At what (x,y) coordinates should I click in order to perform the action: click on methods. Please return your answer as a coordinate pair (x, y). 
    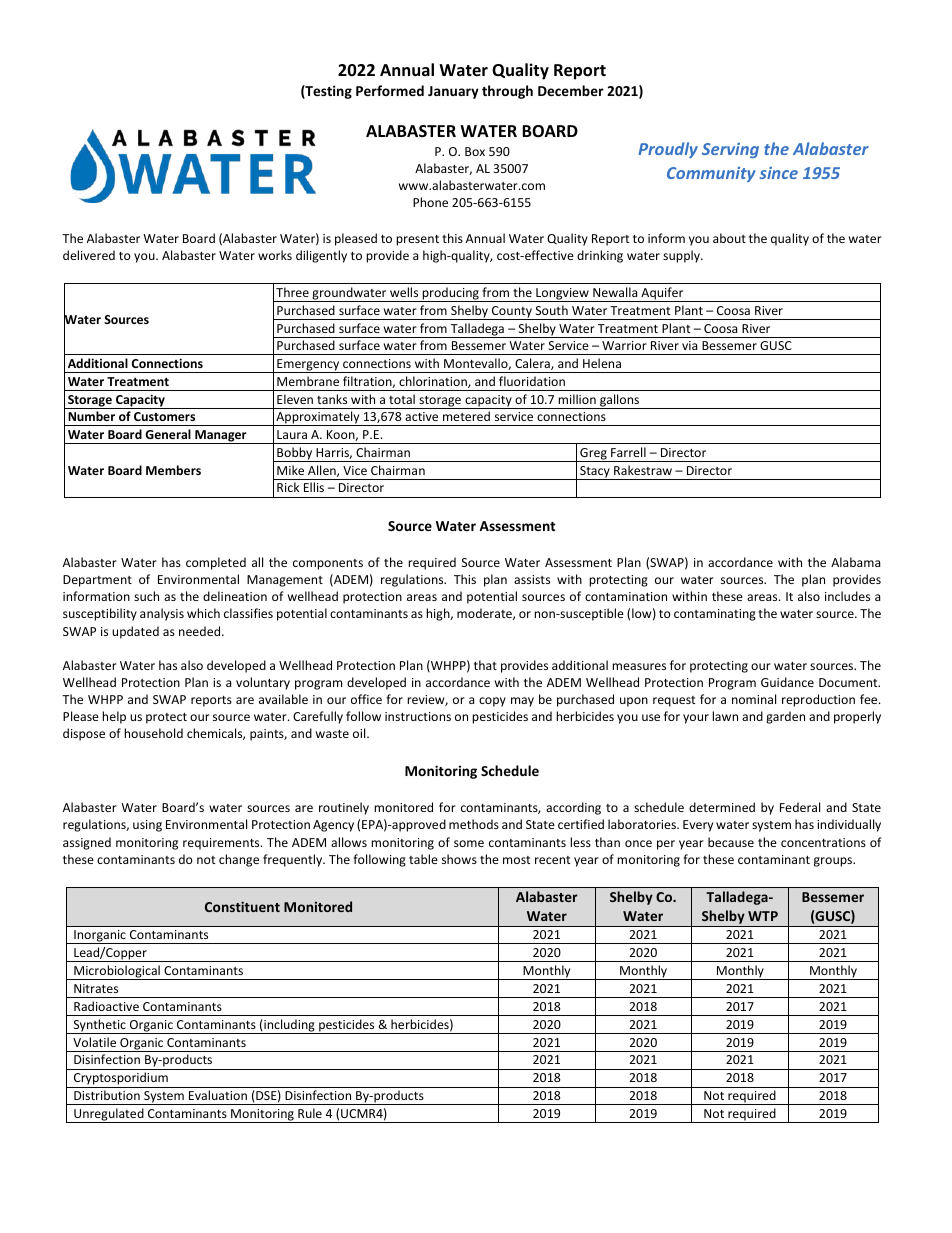
    Looking at the image, I should click on (474, 824).
